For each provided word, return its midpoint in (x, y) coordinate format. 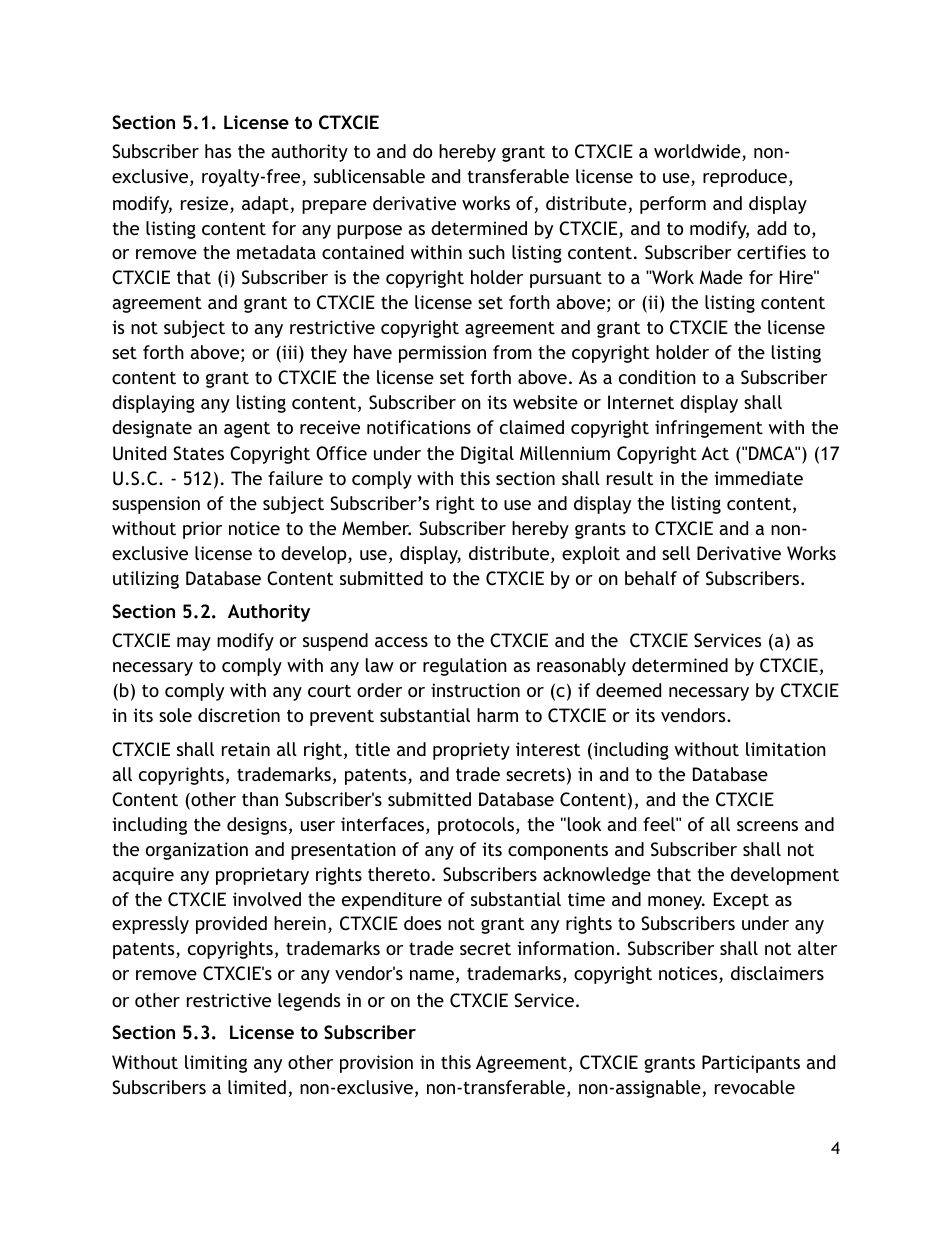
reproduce (745, 178)
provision (376, 1064)
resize (206, 204)
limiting (216, 1064)
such (487, 252)
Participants (751, 1064)
